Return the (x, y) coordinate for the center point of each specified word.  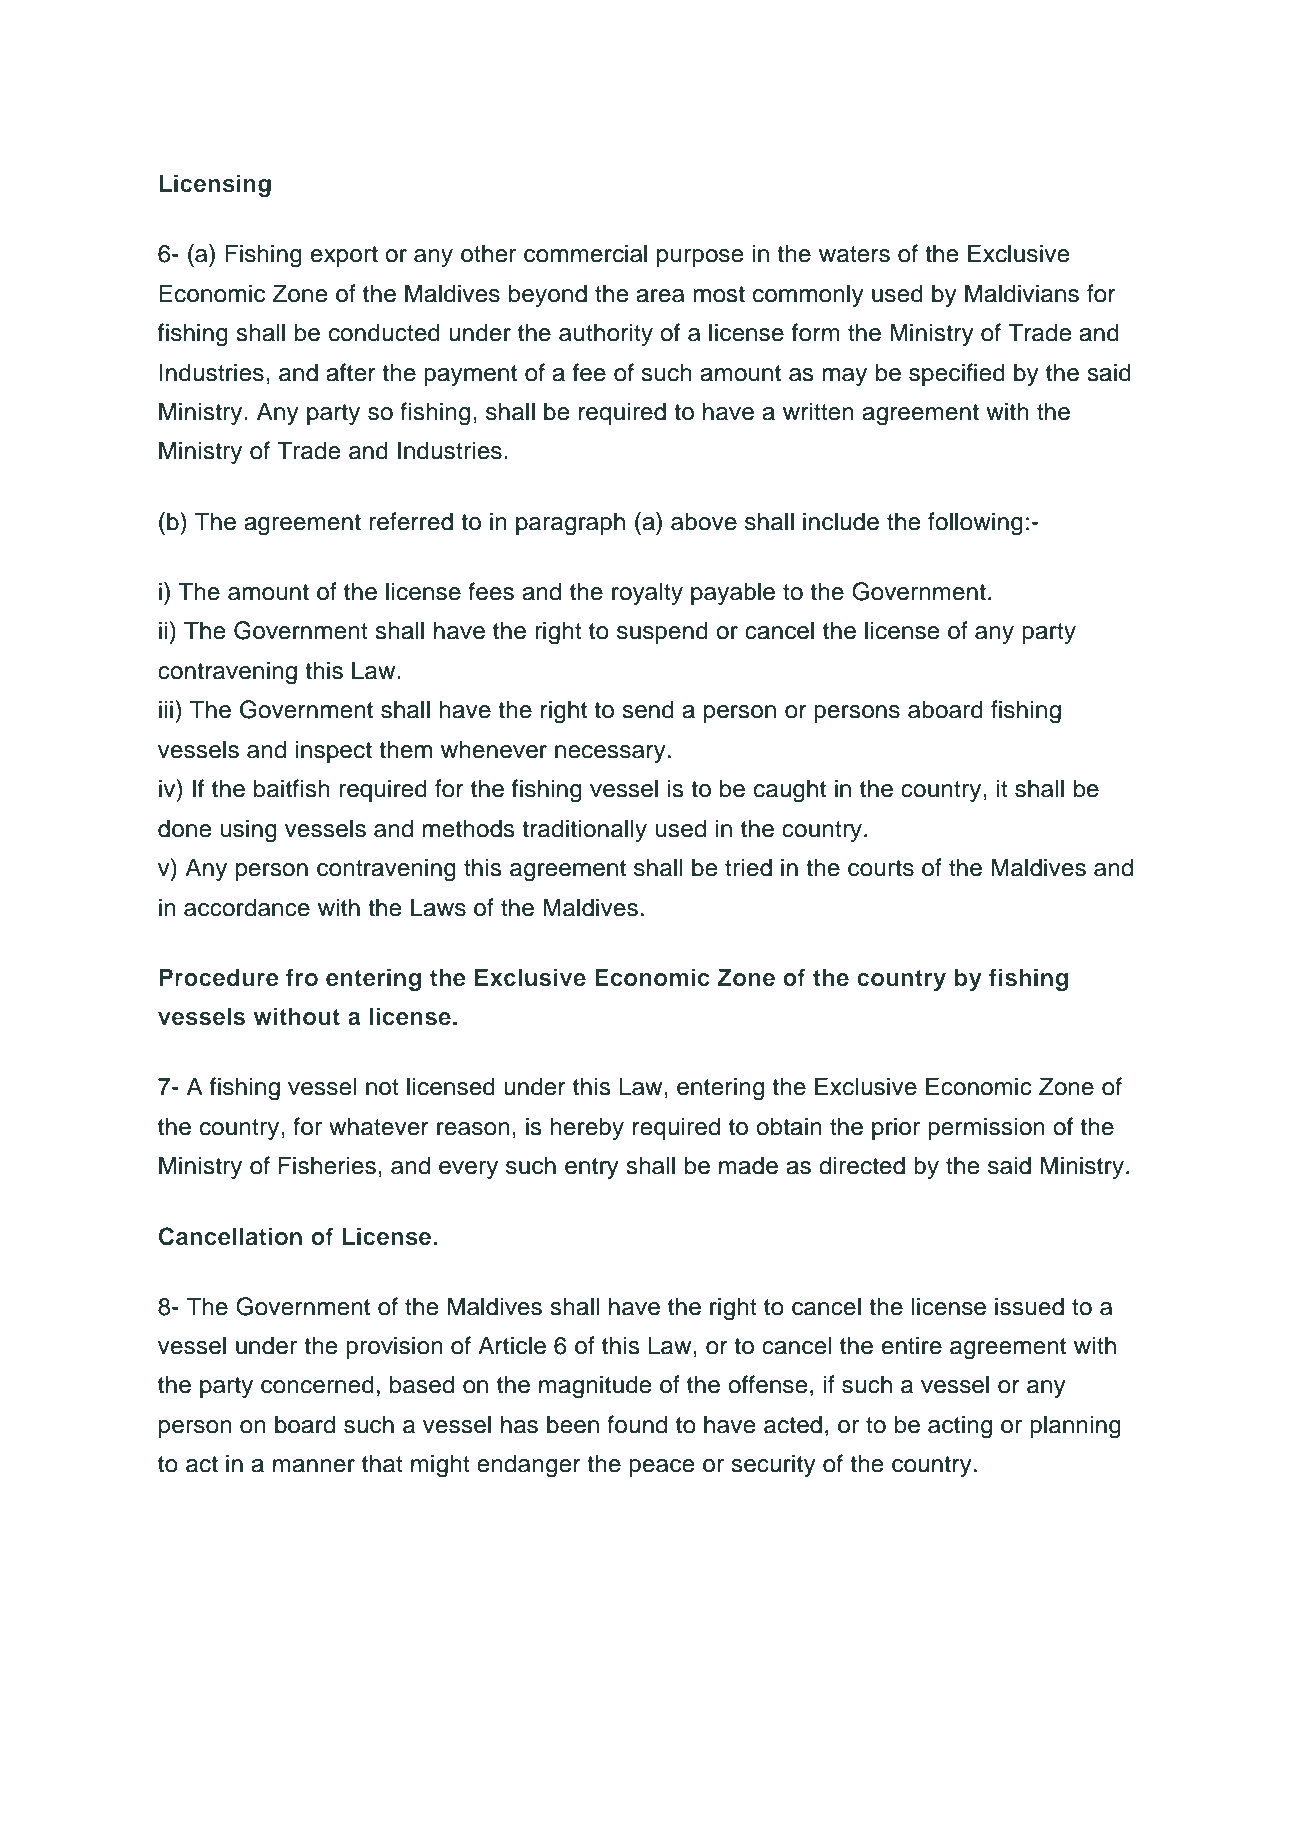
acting (960, 1427)
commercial (585, 253)
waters (854, 254)
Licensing (215, 185)
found (637, 1424)
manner (314, 1466)
